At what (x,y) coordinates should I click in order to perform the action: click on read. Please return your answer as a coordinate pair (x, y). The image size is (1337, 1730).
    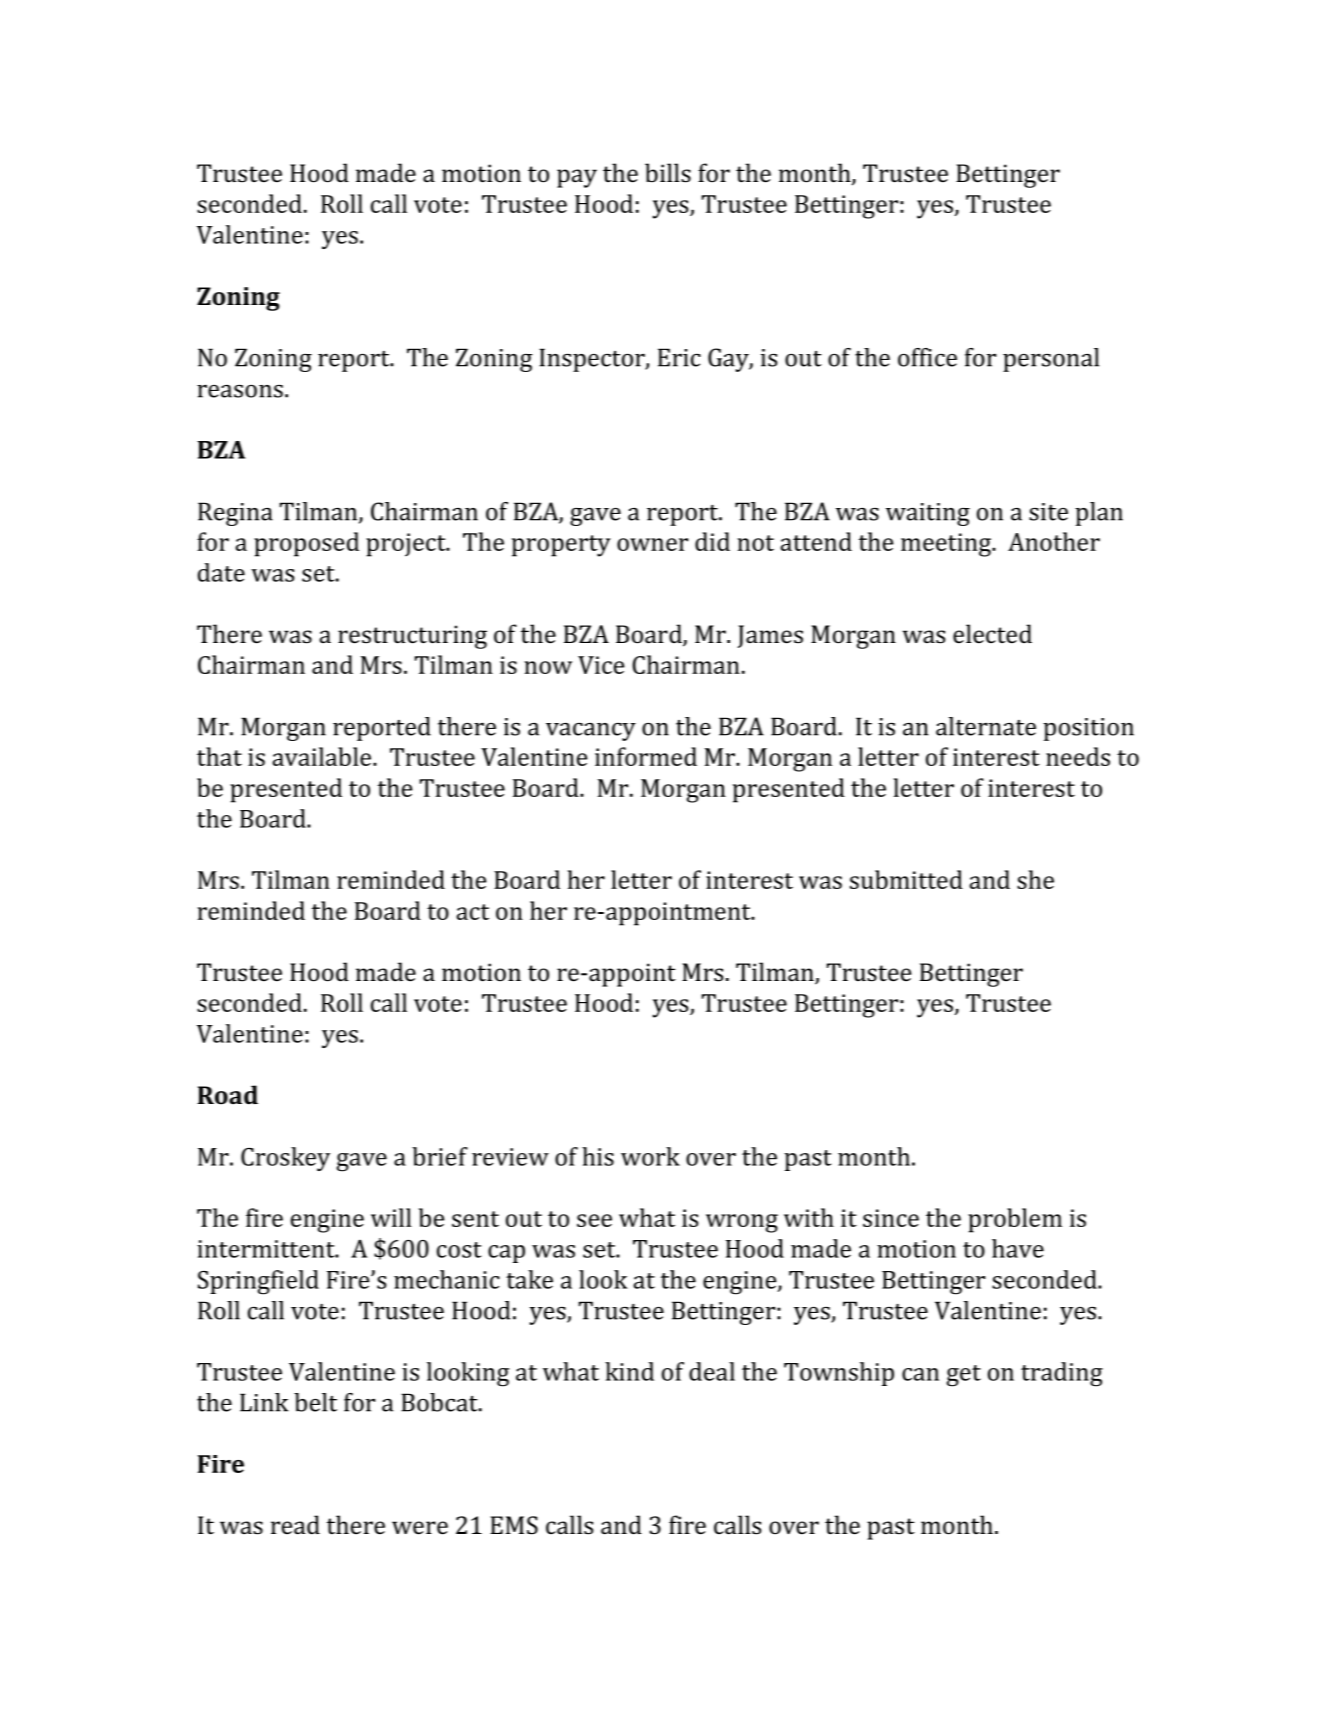
    Looking at the image, I should click on (295, 1525).
